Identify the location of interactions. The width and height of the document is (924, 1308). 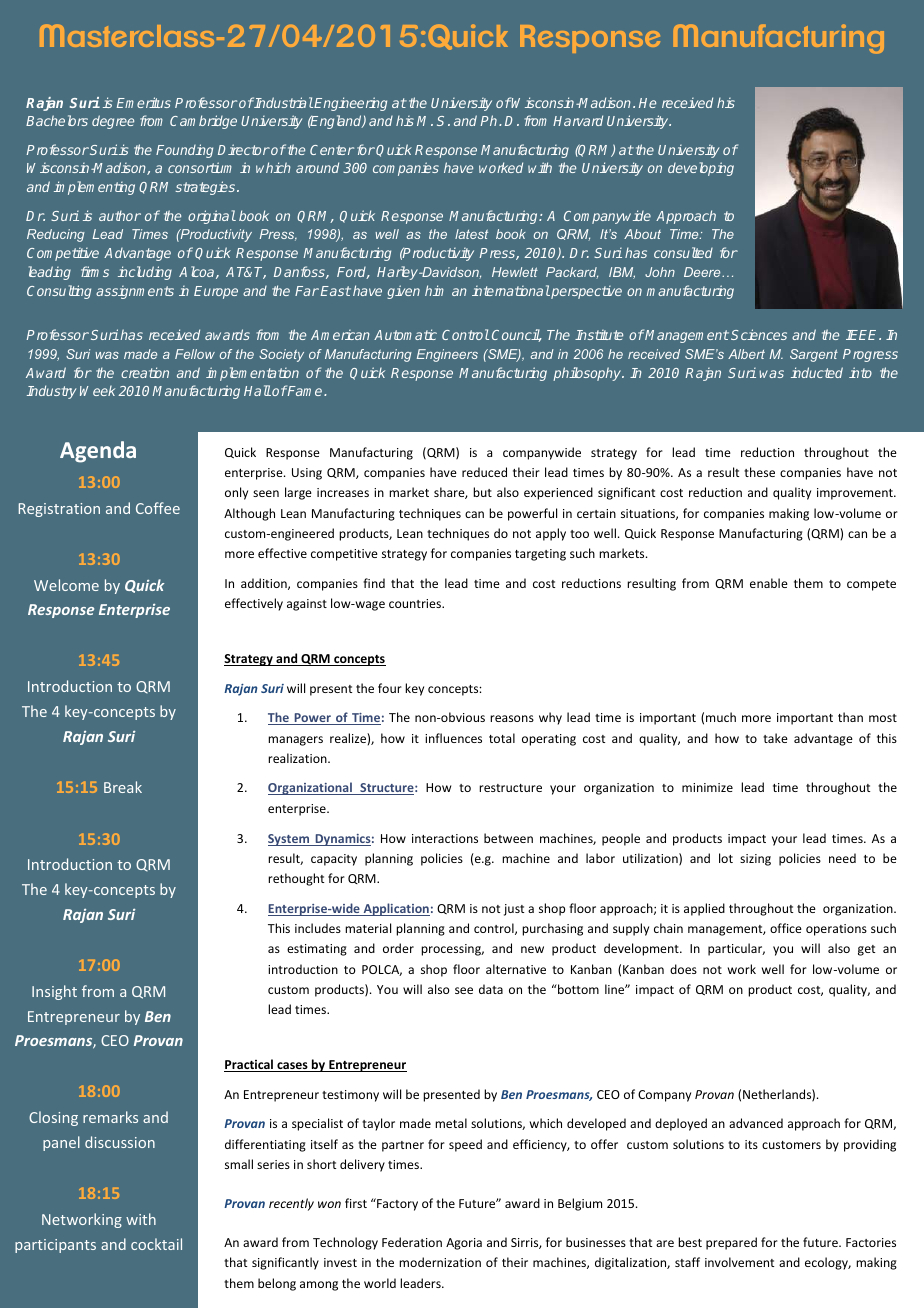
(445, 838).
